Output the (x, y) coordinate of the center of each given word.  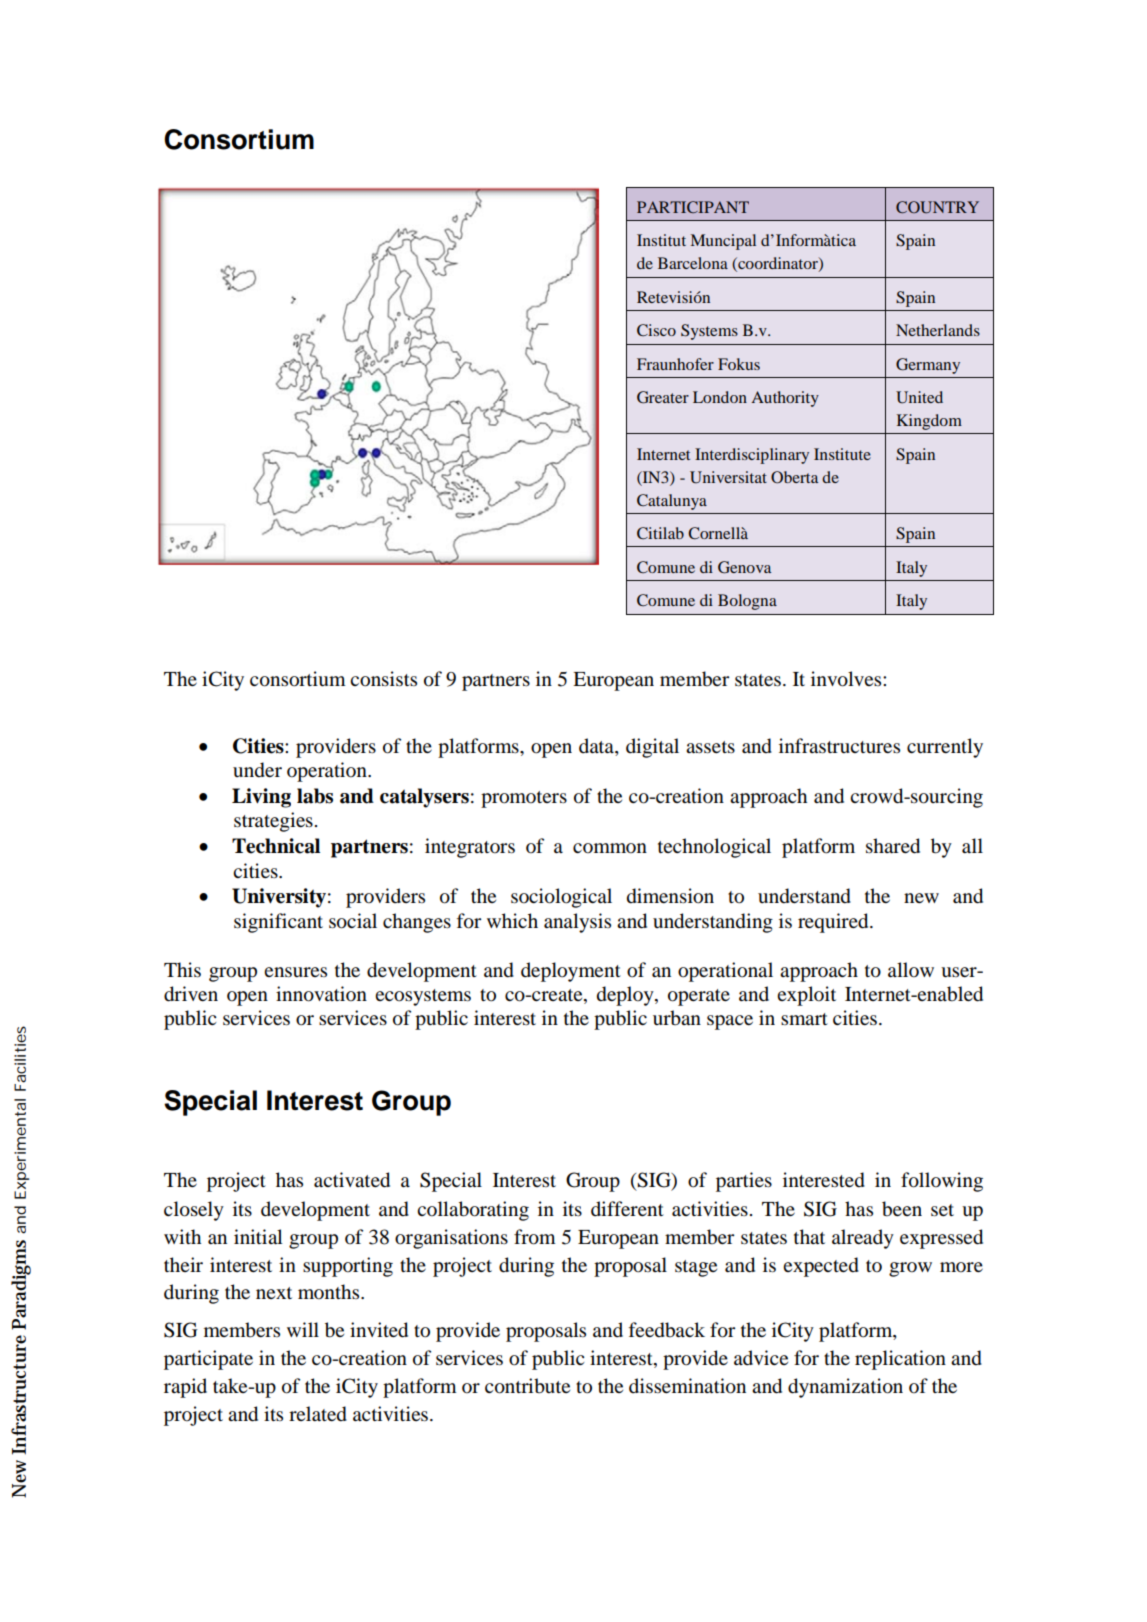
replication (900, 1360)
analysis (577, 923)
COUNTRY (937, 207)
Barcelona (693, 263)
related (318, 1414)
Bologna (747, 602)
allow (911, 970)
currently (945, 748)
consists (383, 679)
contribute (527, 1386)
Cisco (656, 330)
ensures (295, 972)
